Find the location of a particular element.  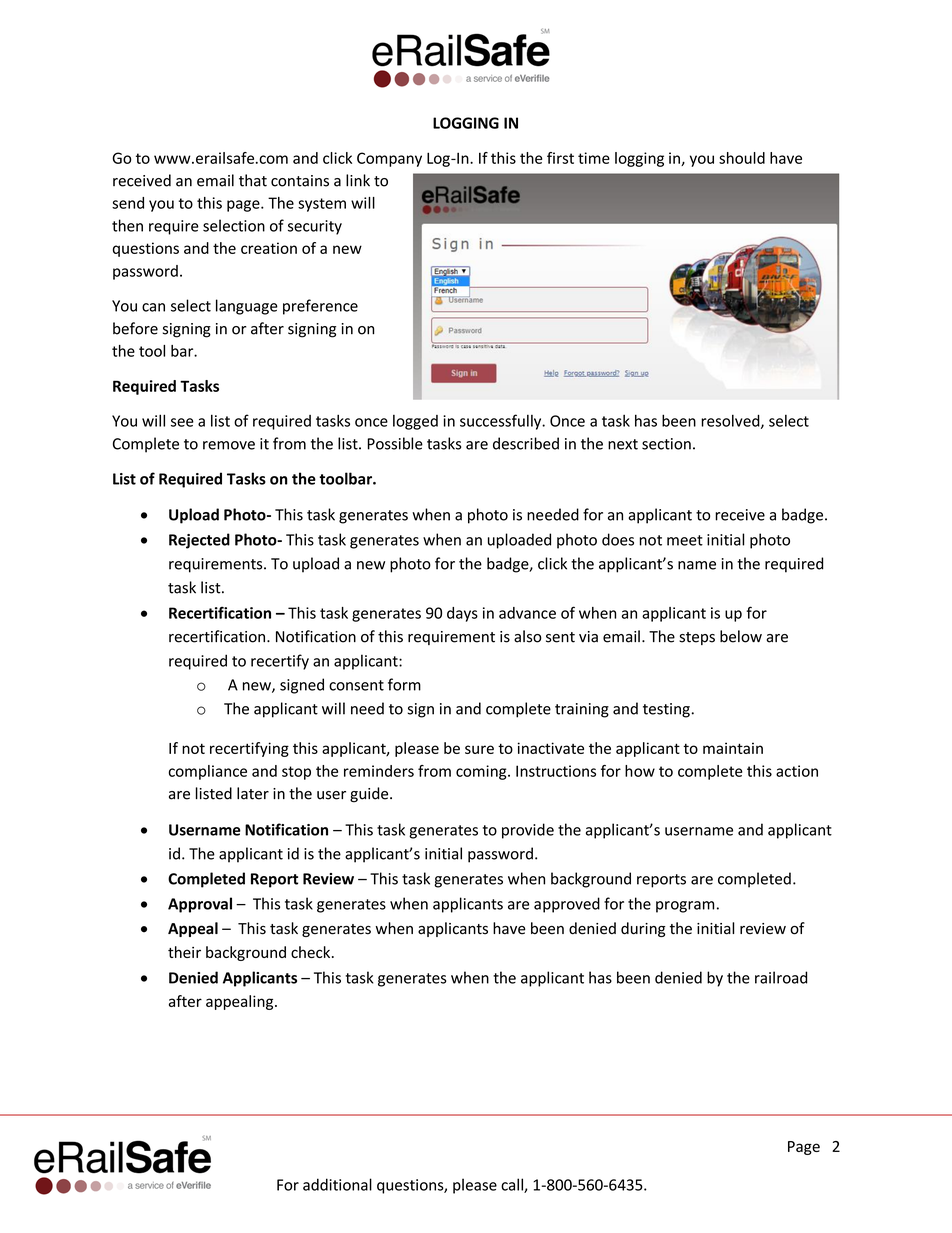

additional is located at coordinates (337, 1184).
